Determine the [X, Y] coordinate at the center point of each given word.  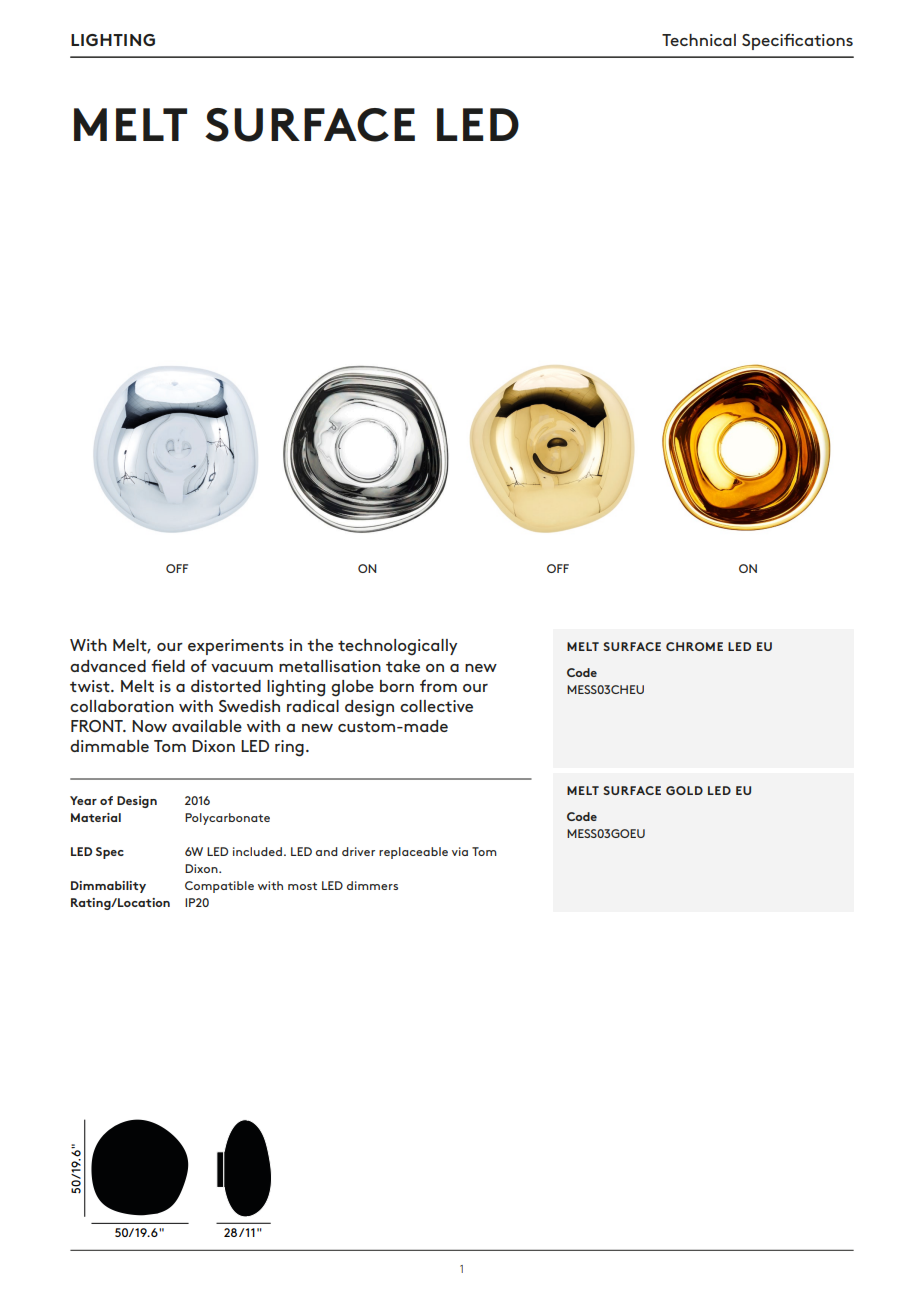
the [320, 645]
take [403, 666]
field [168, 665]
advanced [108, 666]
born [397, 686]
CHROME [694, 646]
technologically [397, 647]
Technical [699, 40]
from [438, 685]
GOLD [684, 790]
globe [352, 688]
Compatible [219, 887]
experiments [236, 647]
